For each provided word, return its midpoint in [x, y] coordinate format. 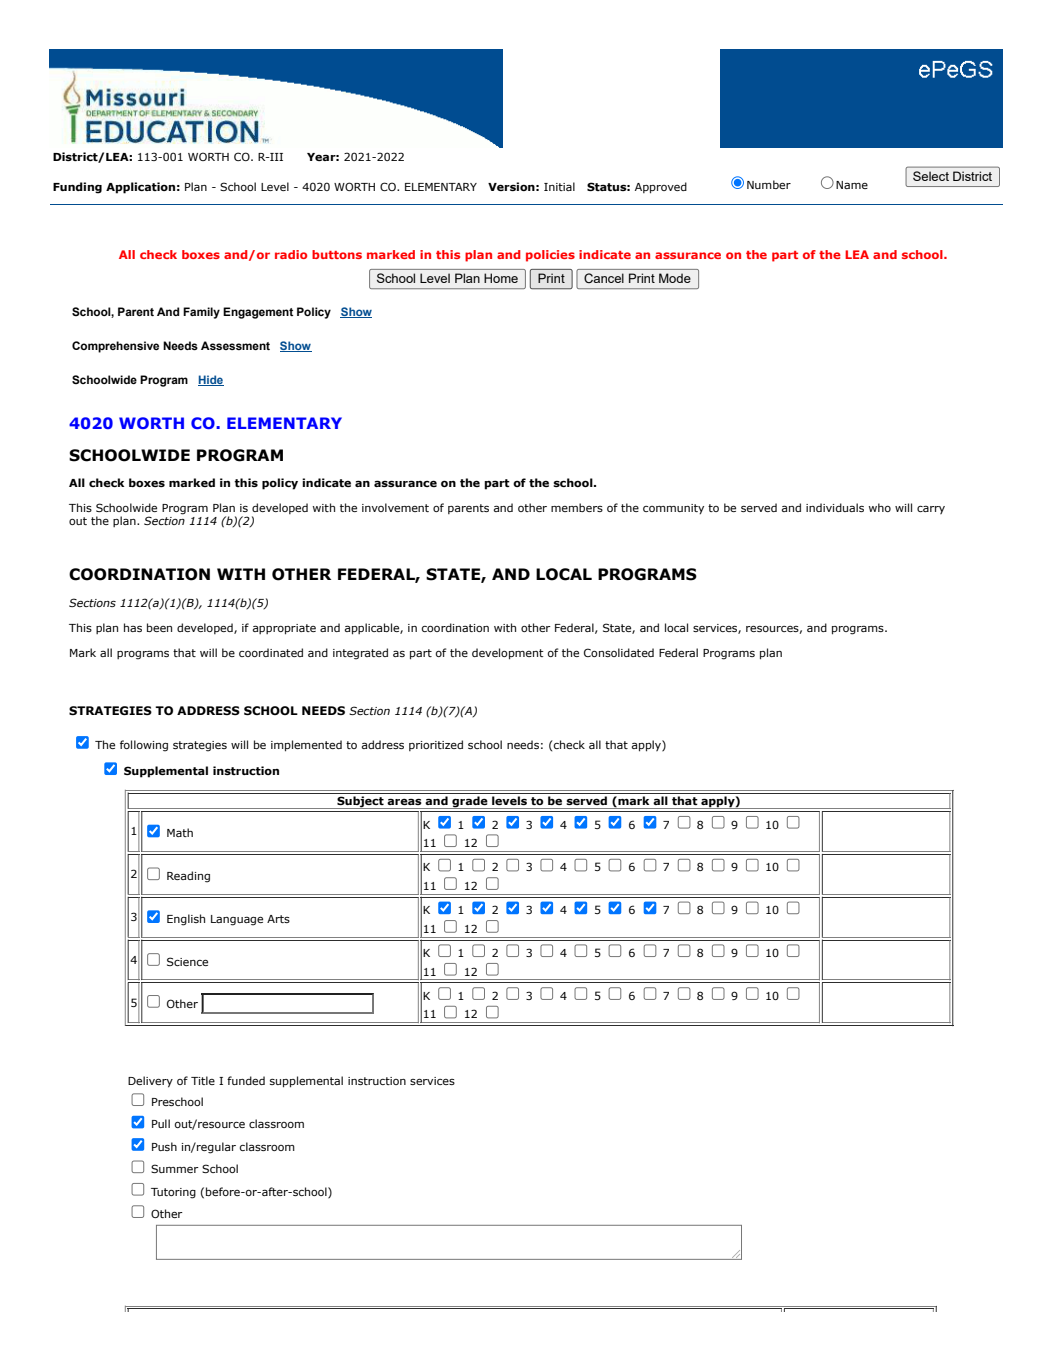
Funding [77, 188]
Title [203, 1080]
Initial [559, 186]
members [577, 507]
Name [852, 185]
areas [404, 801]
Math [180, 832]
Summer [175, 1168]
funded [246, 1080]
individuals [835, 507]
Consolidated [619, 652]
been [159, 627]
